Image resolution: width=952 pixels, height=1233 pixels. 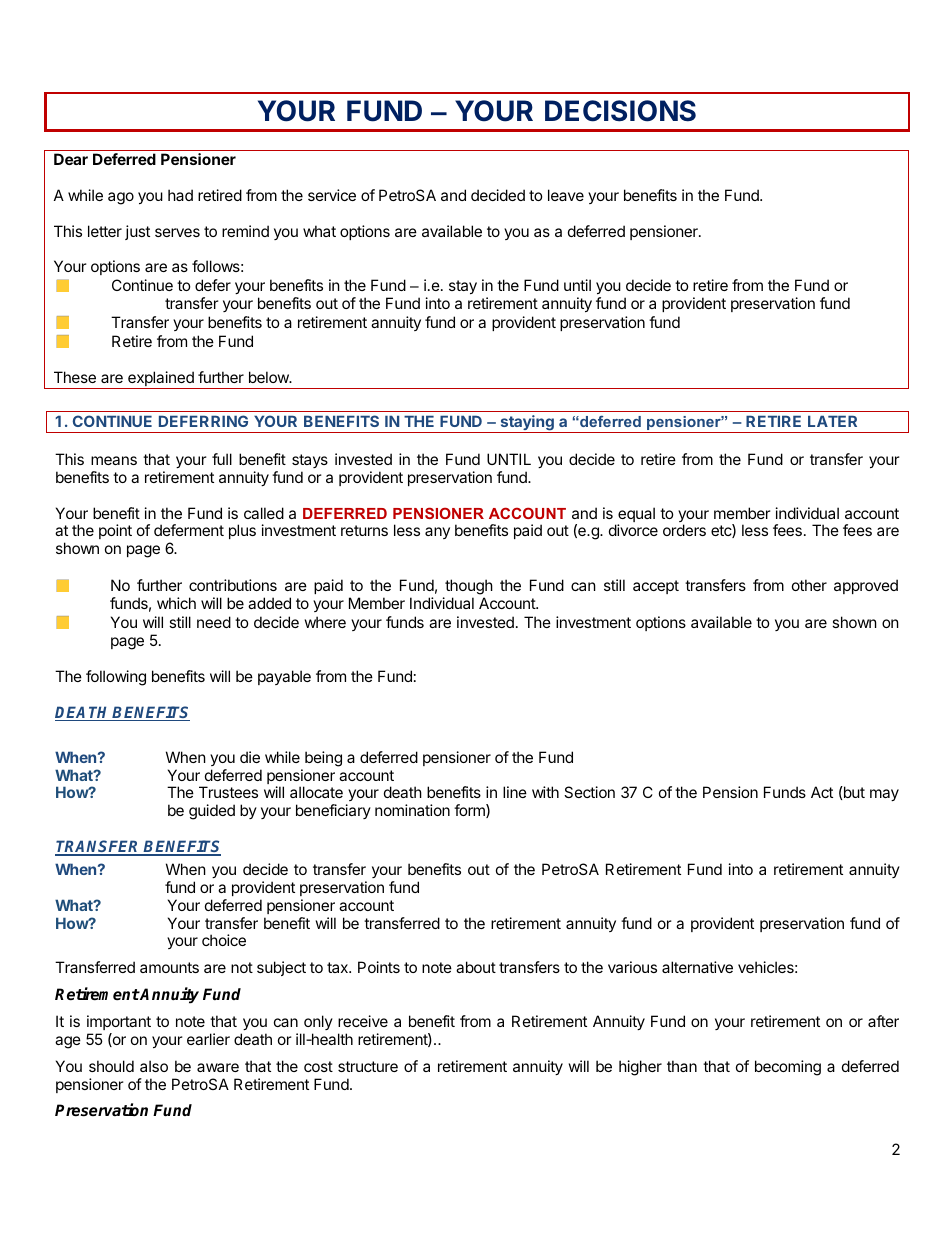 I want to click on earlier, so click(x=208, y=1039).
